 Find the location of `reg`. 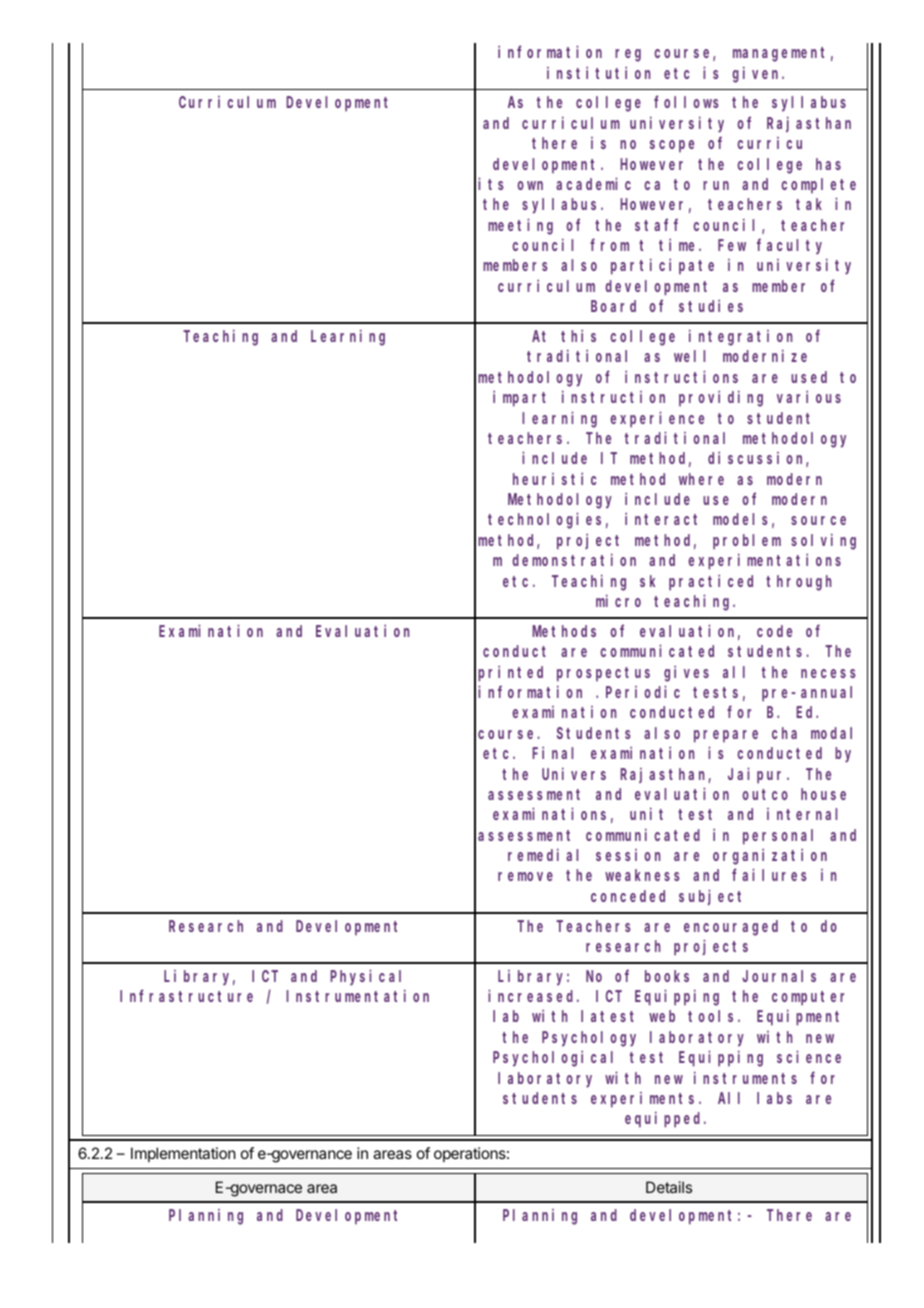

reg is located at coordinates (628, 55).
